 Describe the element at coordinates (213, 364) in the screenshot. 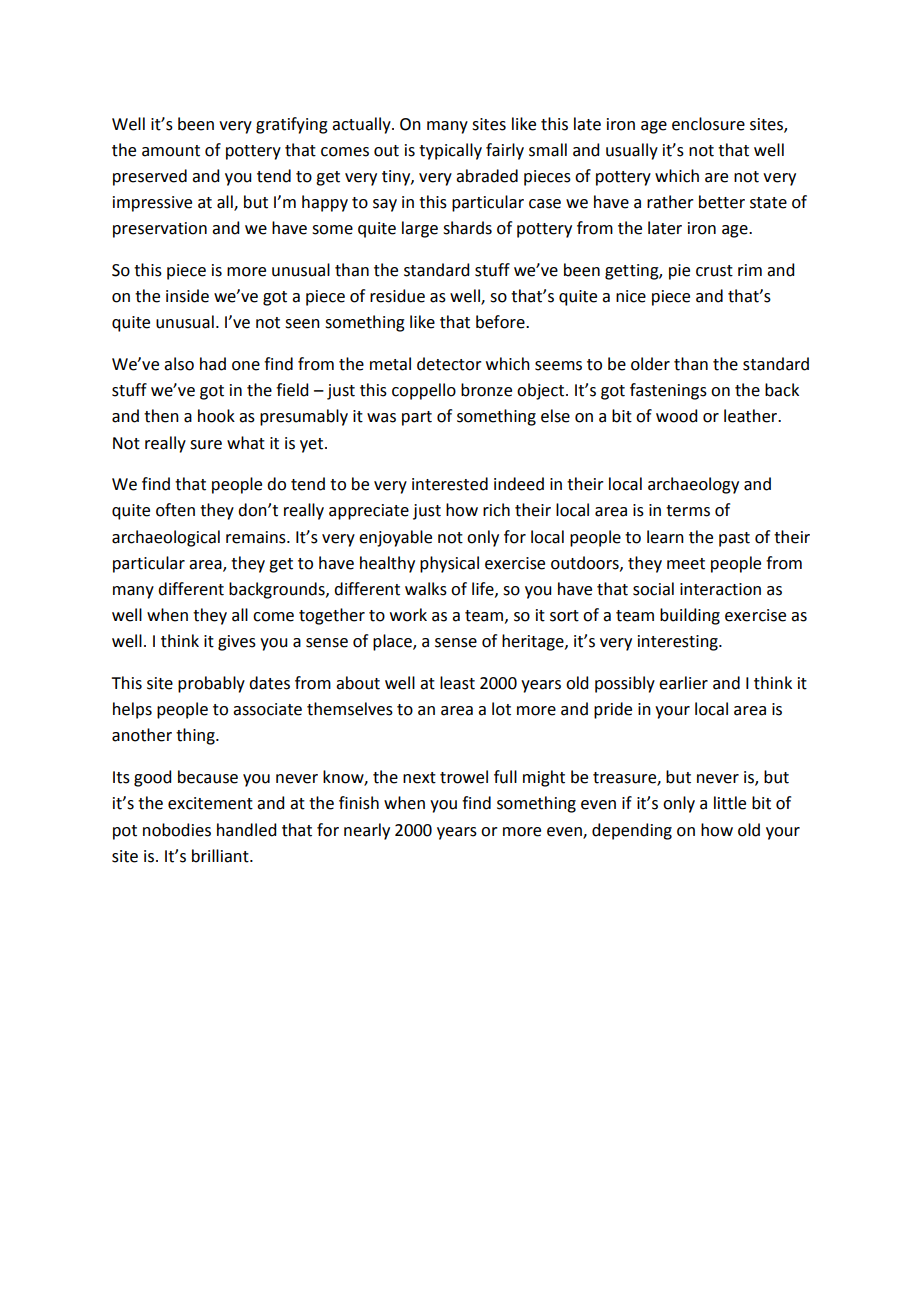

I see `had` at that location.
